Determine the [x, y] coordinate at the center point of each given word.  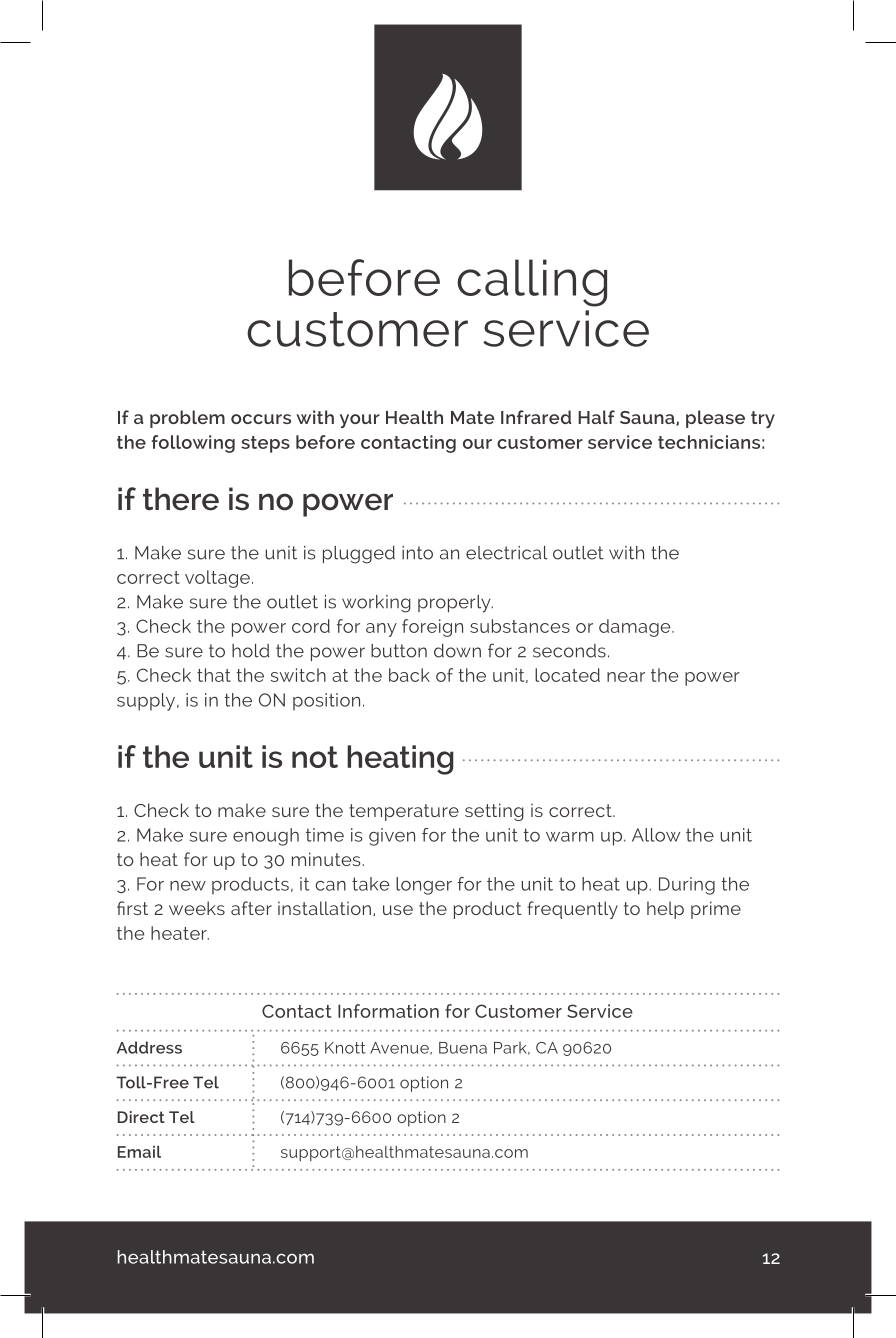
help [665, 910]
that [214, 675]
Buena [463, 1048]
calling [532, 283]
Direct [141, 1117]
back [409, 675]
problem [187, 419]
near [626, 677]
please [715, 419]
